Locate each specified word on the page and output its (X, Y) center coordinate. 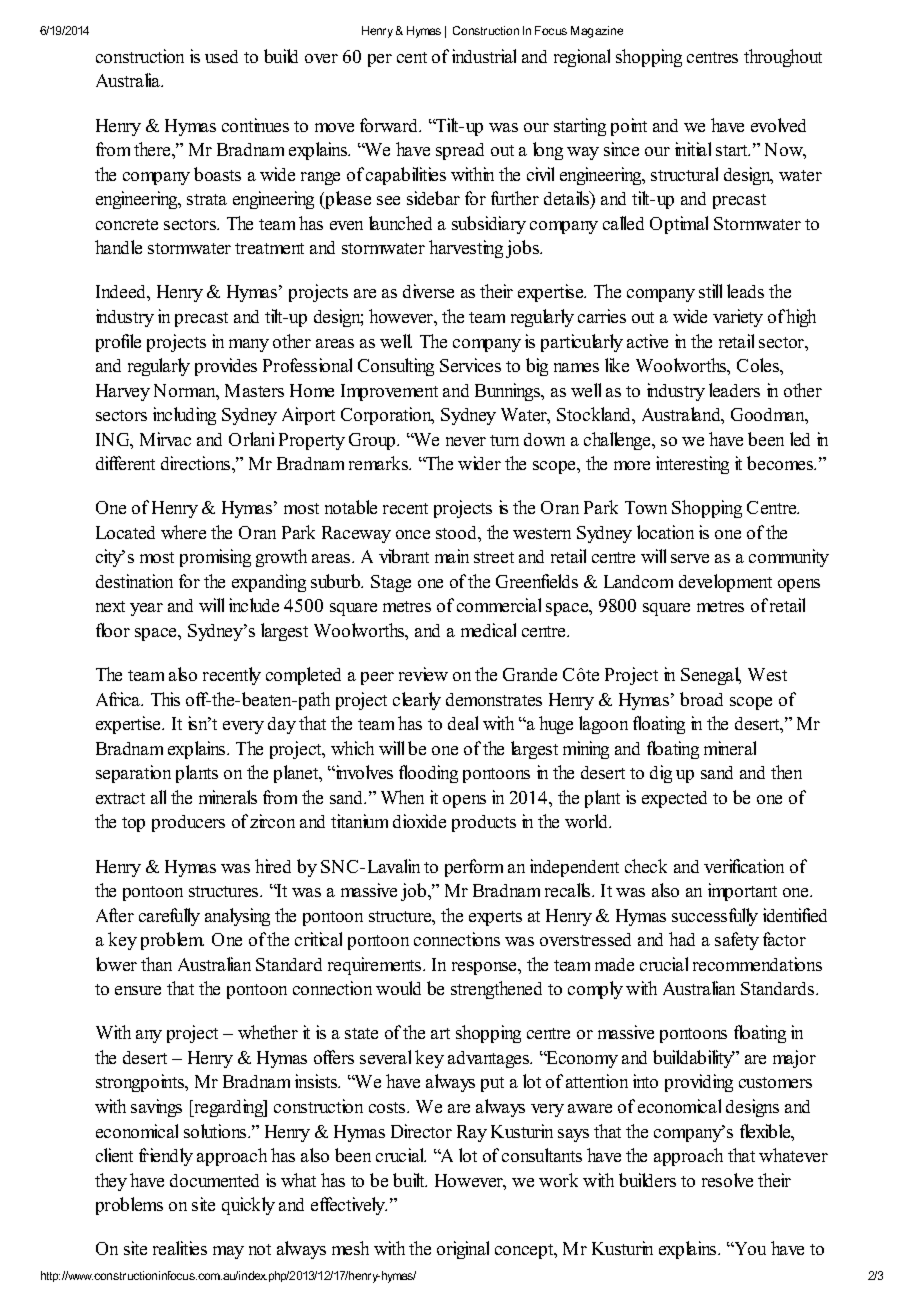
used (221, 56)
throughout (783, 58)
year (146, 609)
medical (488, 630)
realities (180, 1248)
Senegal (711, 676)
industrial (484, 56)
